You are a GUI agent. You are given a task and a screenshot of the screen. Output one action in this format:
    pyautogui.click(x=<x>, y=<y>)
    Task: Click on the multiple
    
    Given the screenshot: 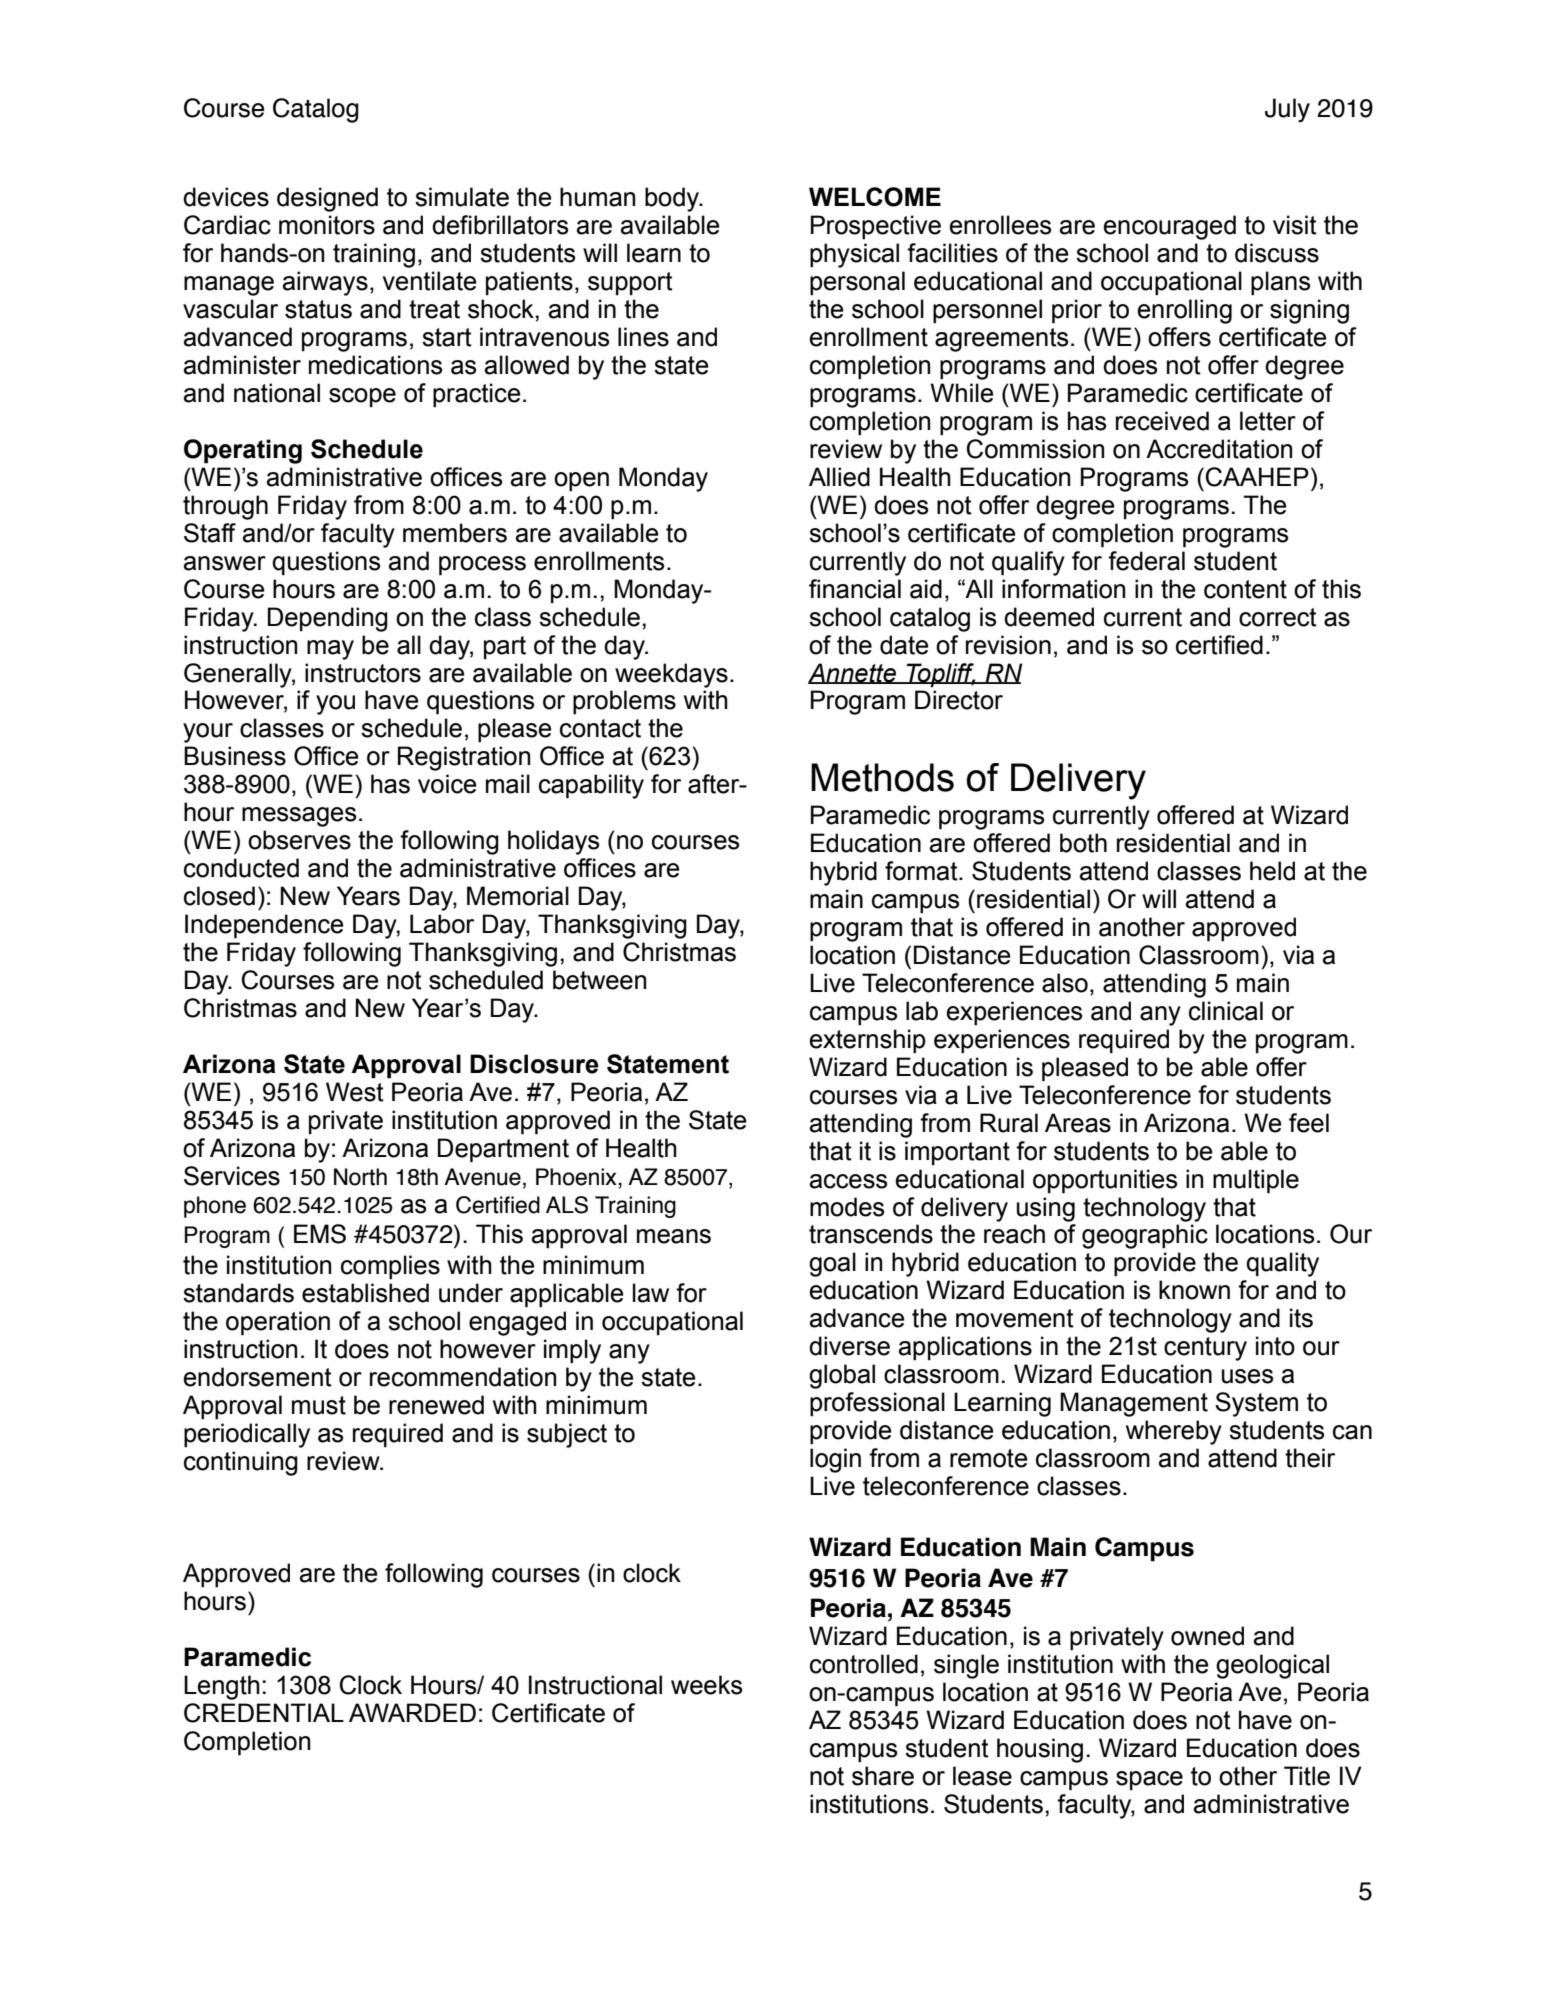 What is the action you would take?
    pyautogui.click(x=1256, y=1181)
